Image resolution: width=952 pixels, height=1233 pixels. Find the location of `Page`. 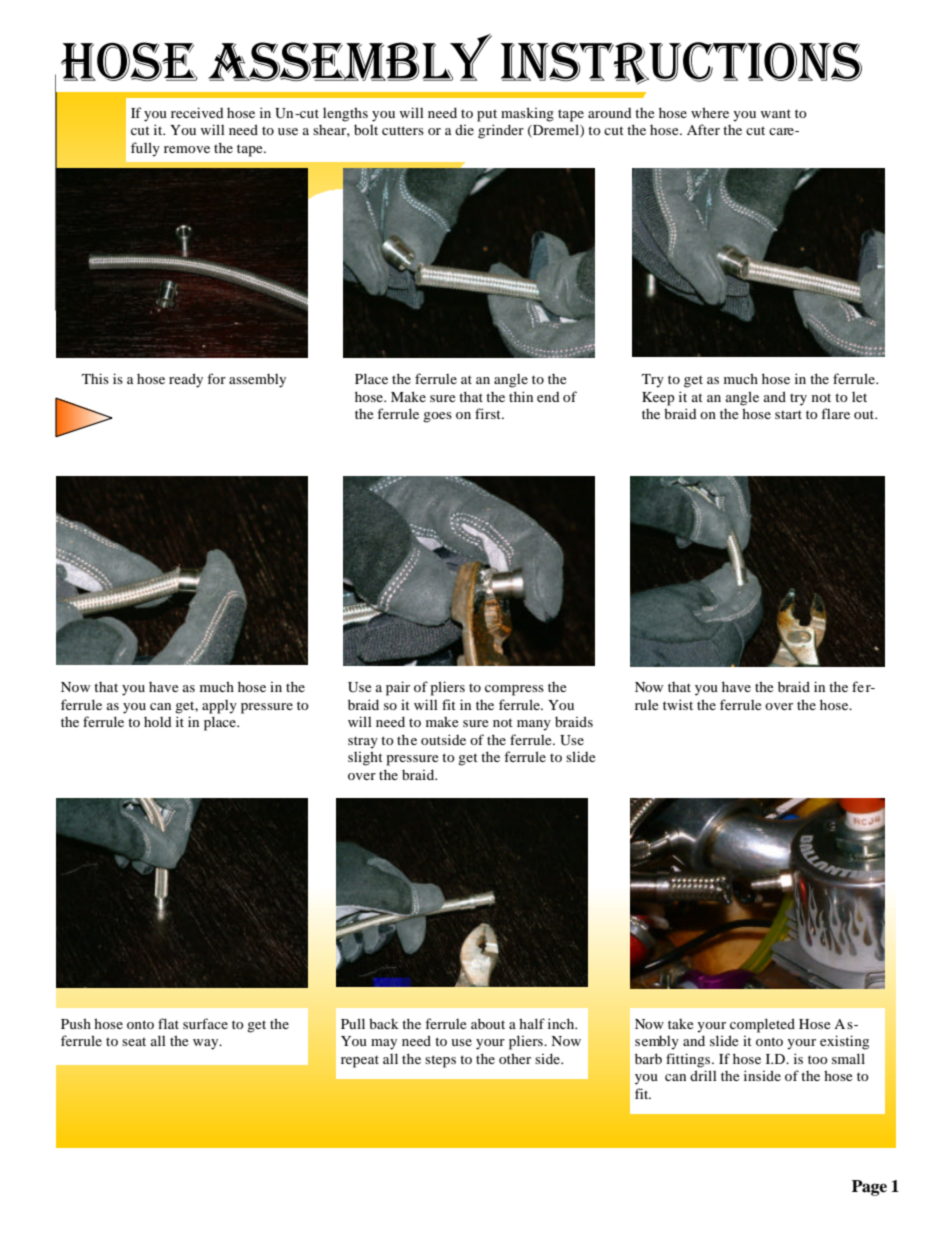

Page is located at coordinates (869, 1188).
